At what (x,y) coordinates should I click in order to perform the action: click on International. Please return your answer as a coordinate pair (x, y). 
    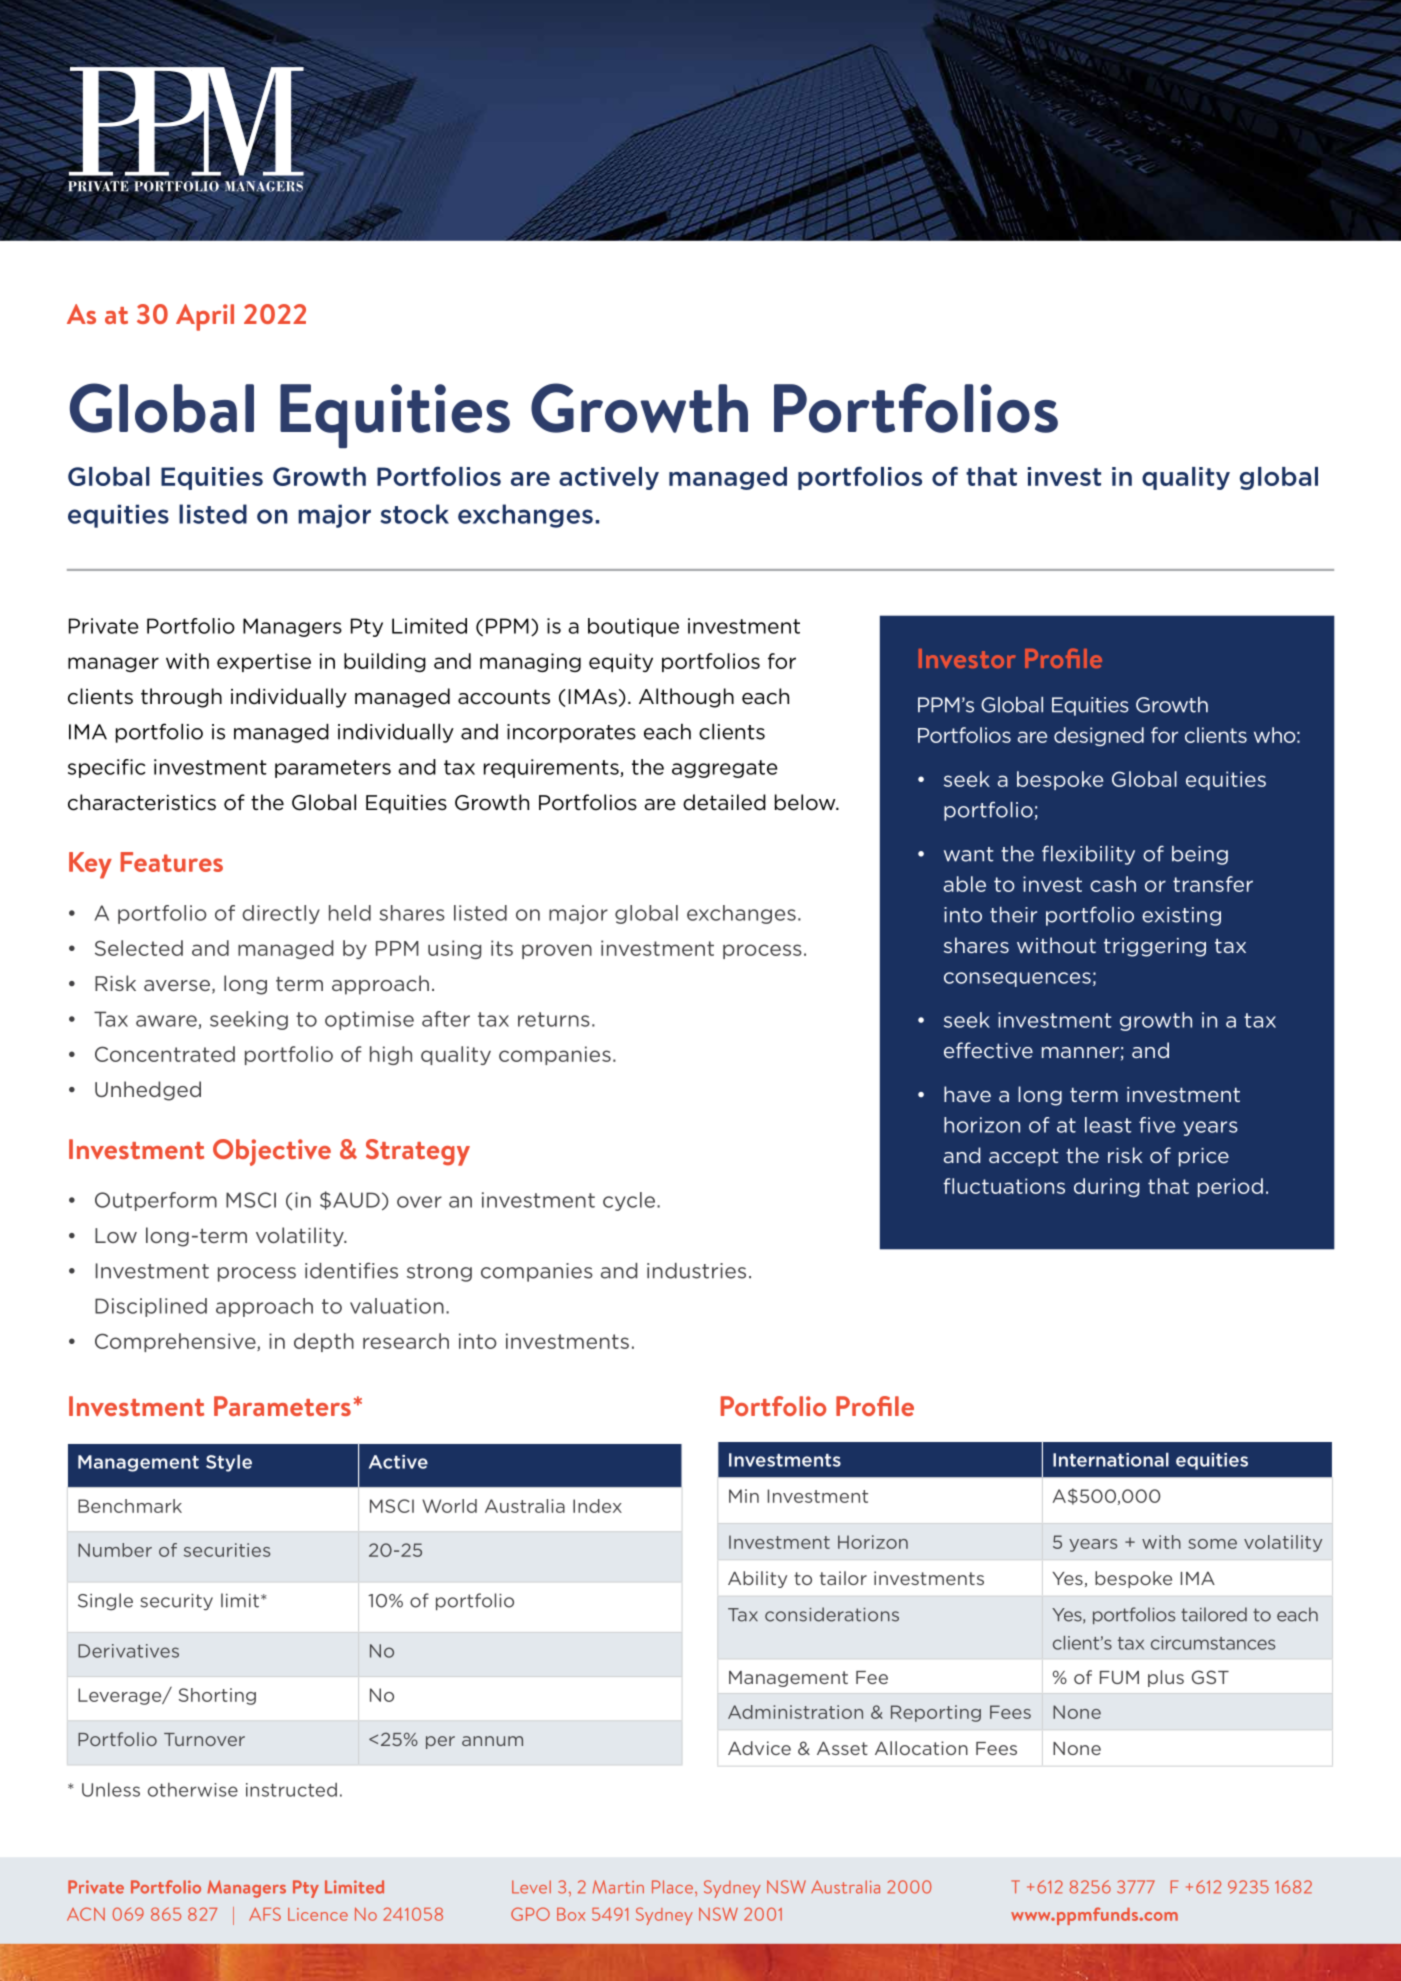
    Looking at the image, I should click on (1111, 1459).
